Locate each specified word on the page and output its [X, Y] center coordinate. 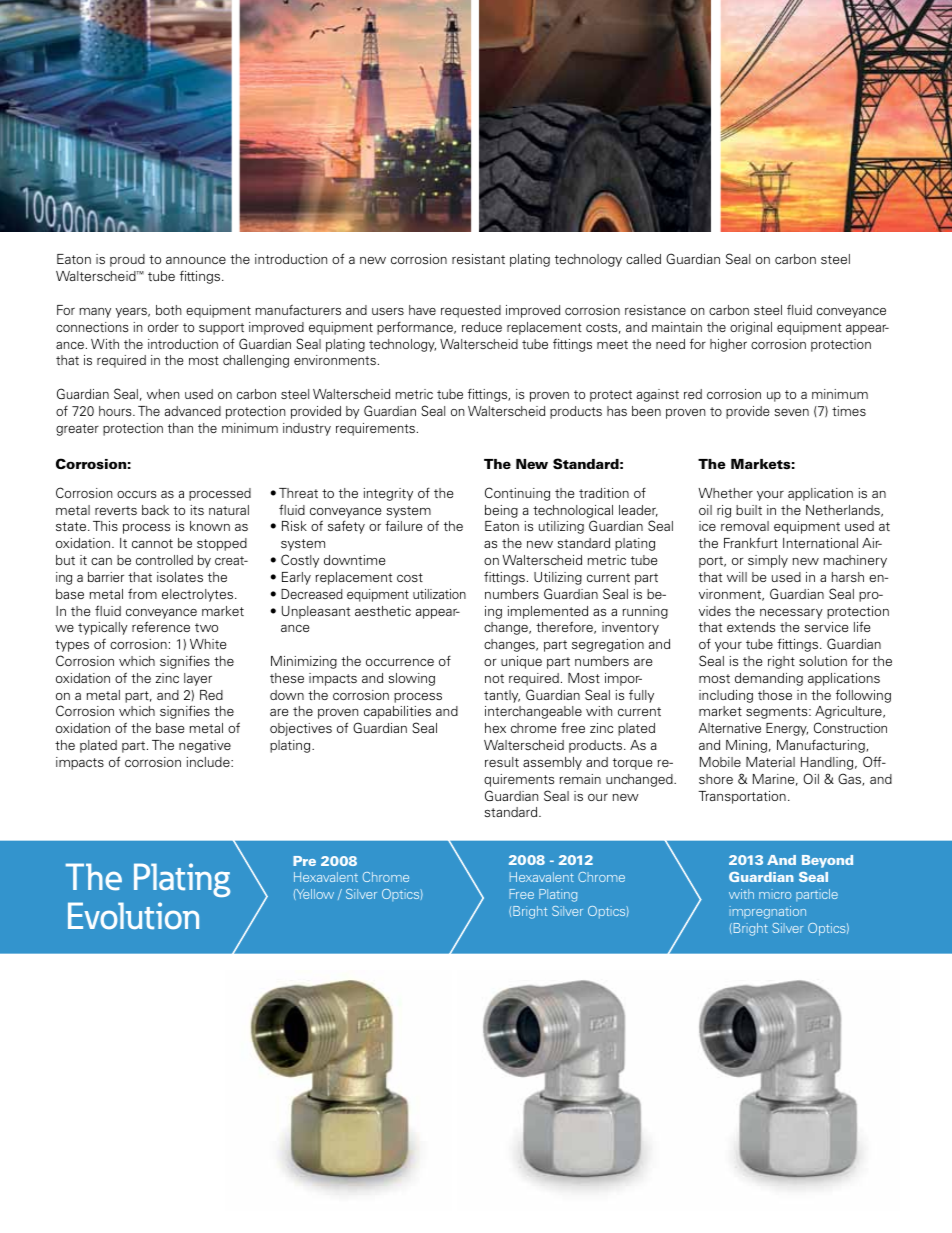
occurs [136, 494]
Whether [725, 493]
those [775, 695]
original [751, 328]
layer [198, 679]
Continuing [517, 494]
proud [127, 260]
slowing [411, 679]
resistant [478, 259]
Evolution [133, 916]
